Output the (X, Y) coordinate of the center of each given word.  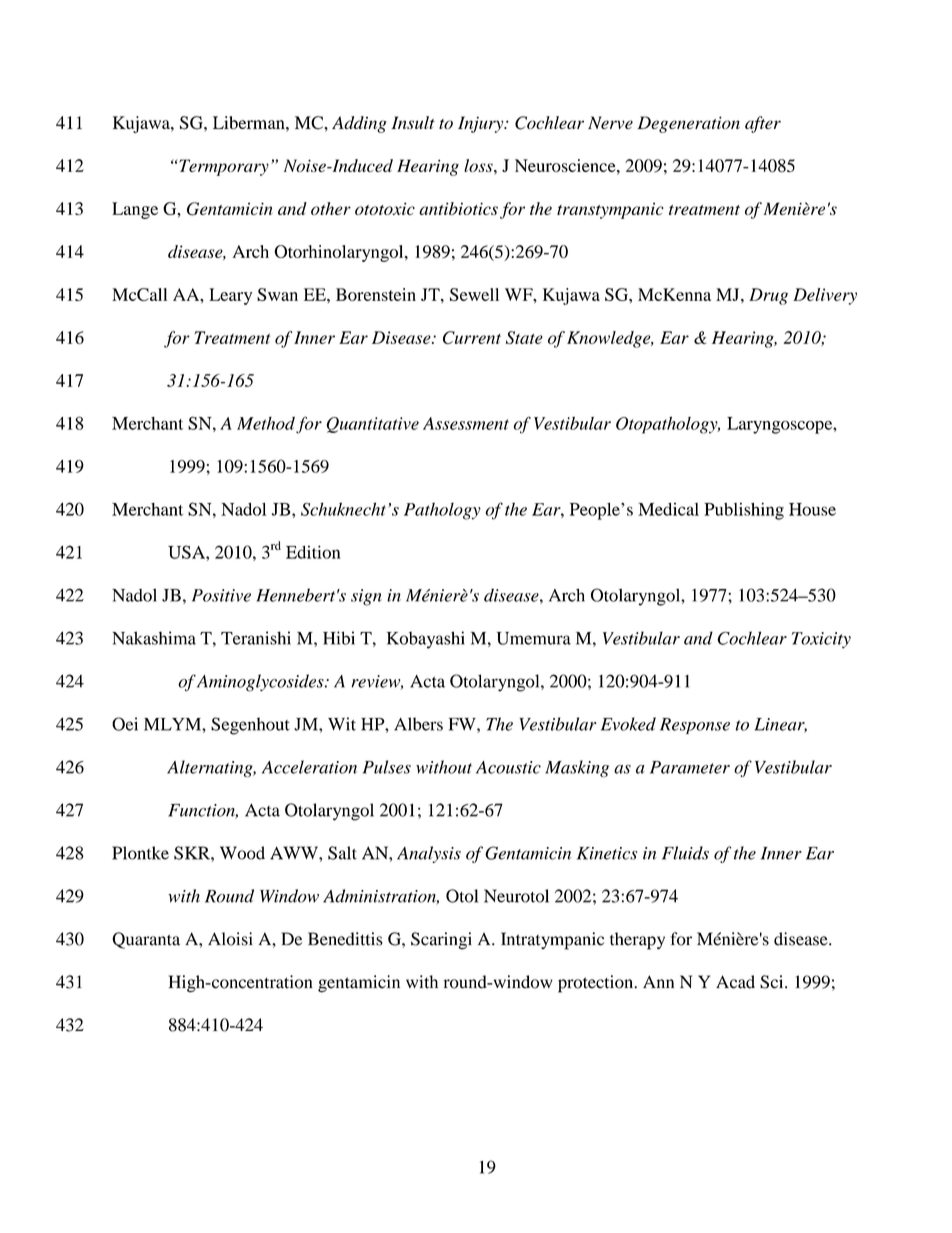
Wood (242, 853)
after (763, 124)
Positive (221, 595)
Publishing (744, 511)
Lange (135, 210)
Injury (482, 124)
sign (366, 597)
